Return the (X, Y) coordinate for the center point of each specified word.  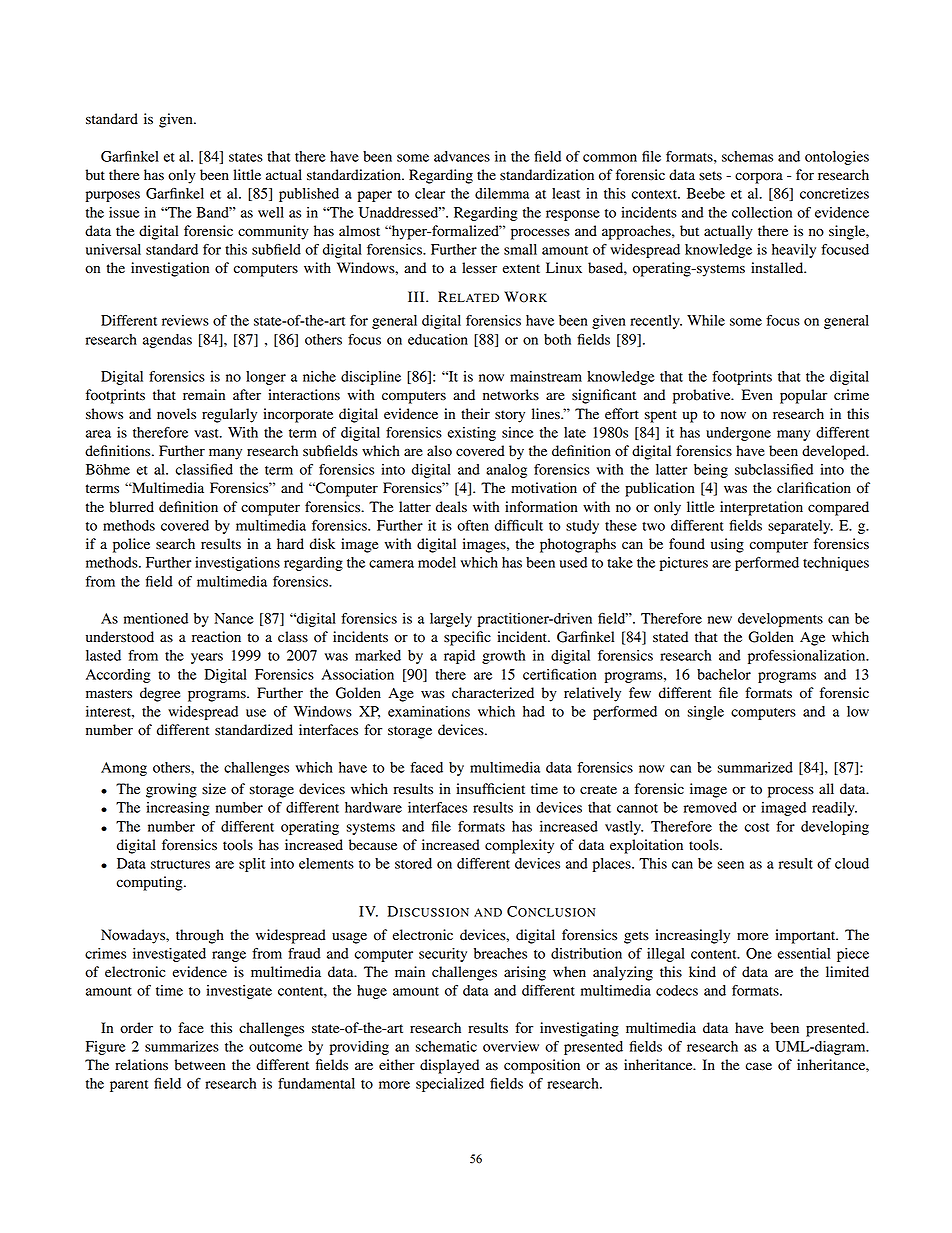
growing (171, 790)
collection (762, 212)
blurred (131, 507)
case (759, 1066)
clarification (814, 488)
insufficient (490, 788)
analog (506, 471)
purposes (113, 196)
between (200, 1065)
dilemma (502, 193)
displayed (449, 1066)
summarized (755, 767)
